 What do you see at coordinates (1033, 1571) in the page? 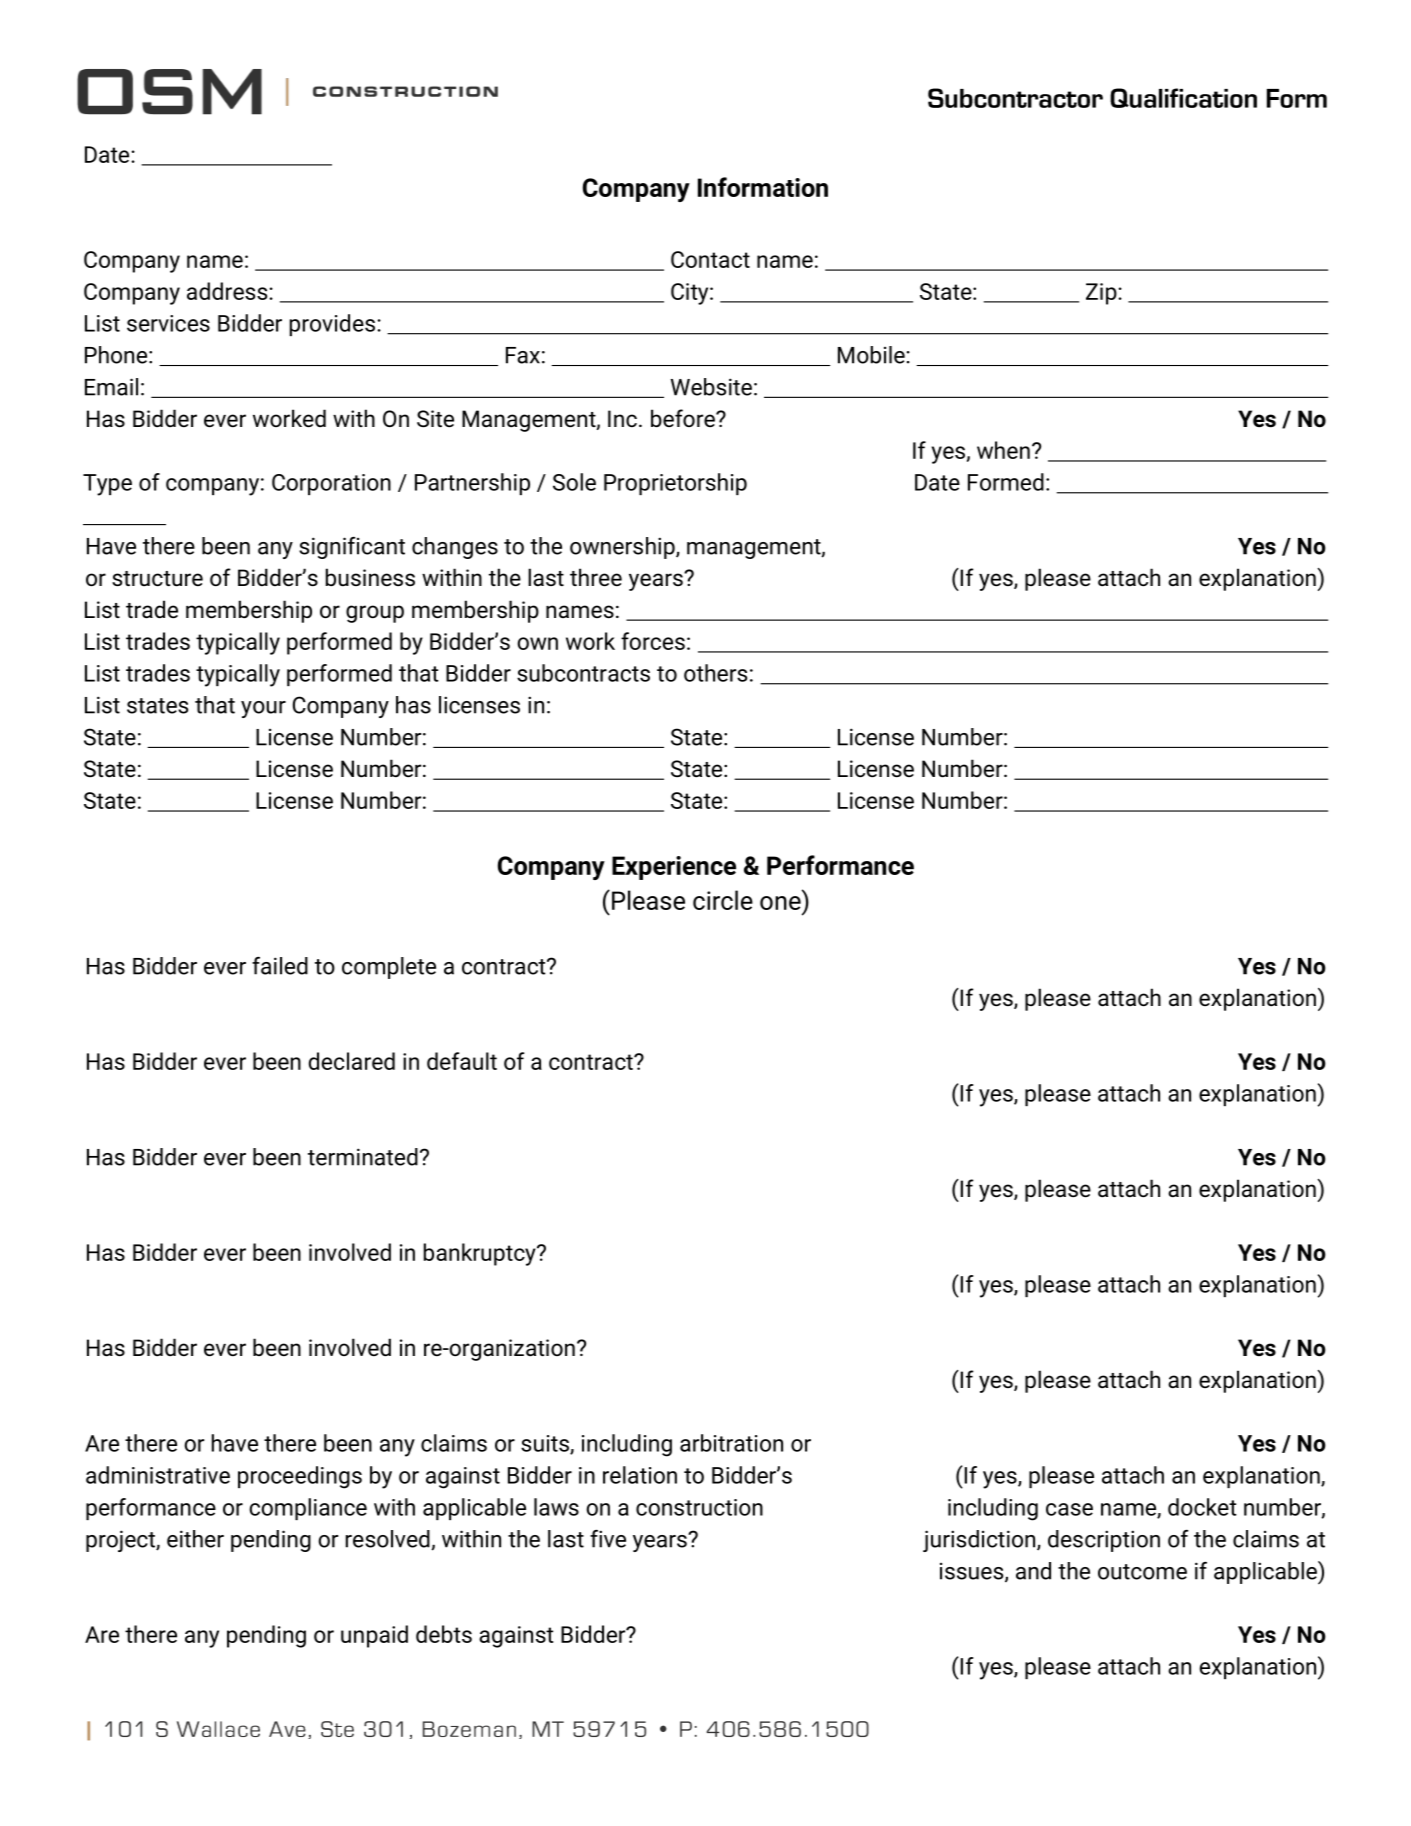
I see `and` at bounding box center [1033, 1571].
